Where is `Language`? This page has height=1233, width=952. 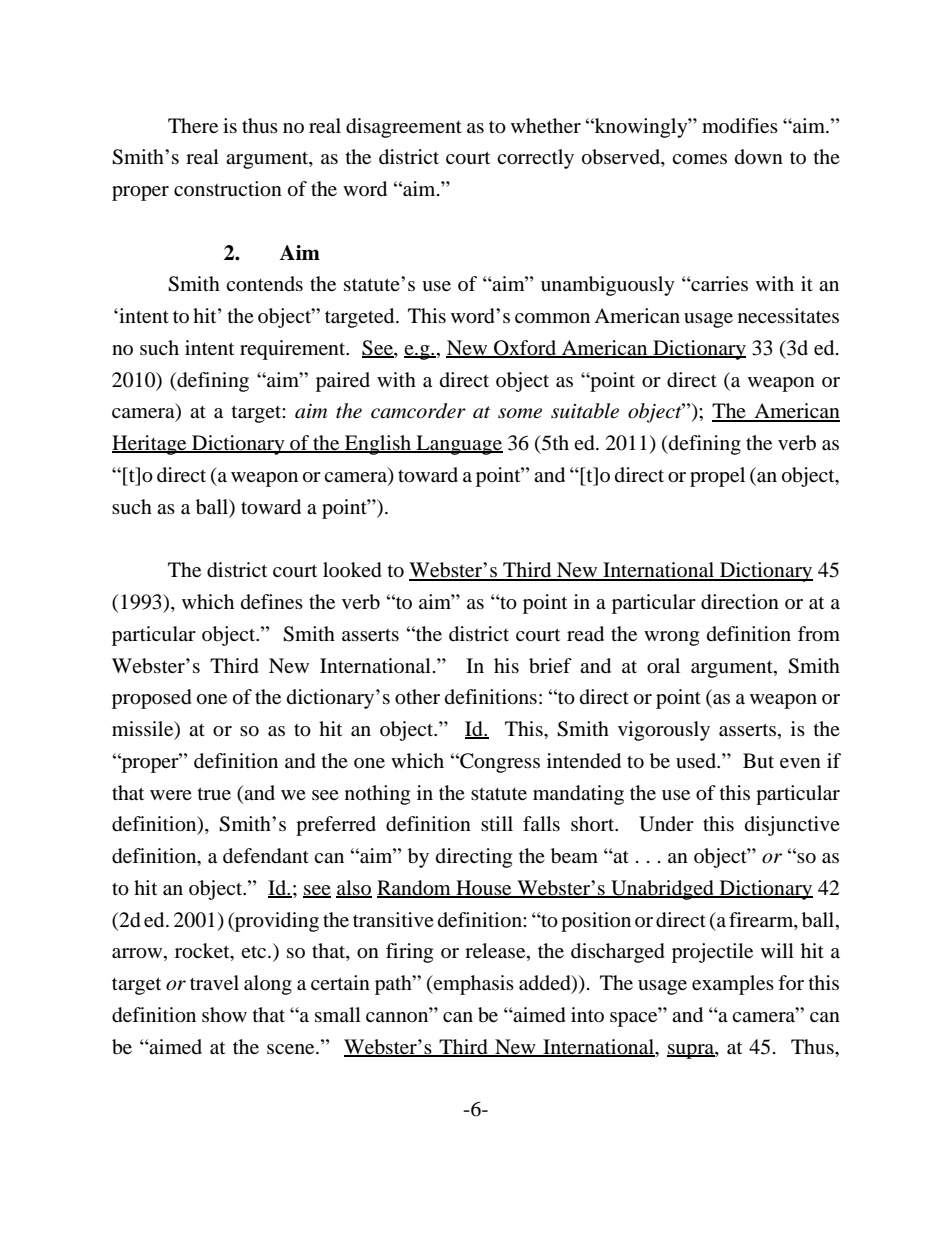
Language is located at coordinates (458, 445).
